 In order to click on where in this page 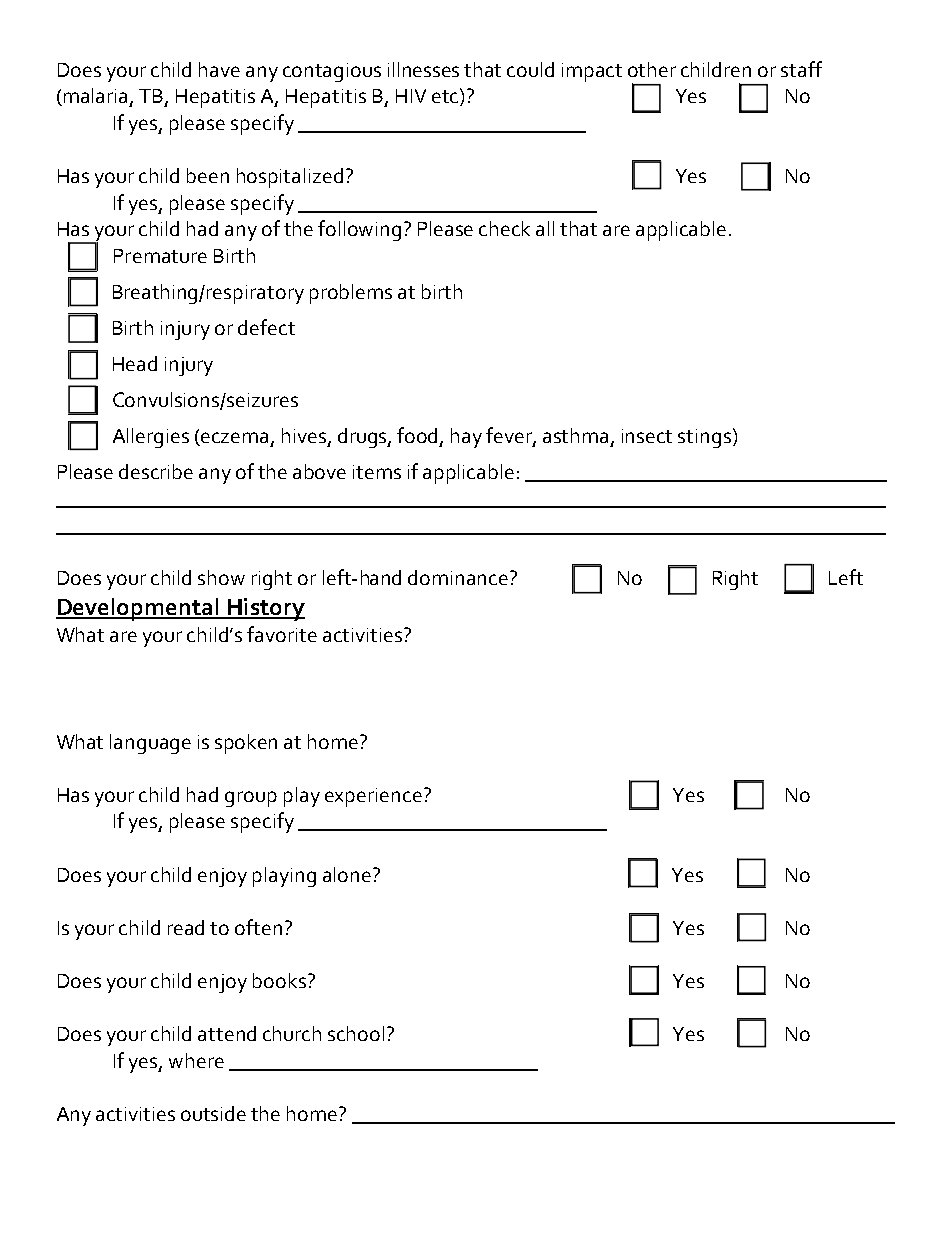, I will do `click(196, 1060)`.
